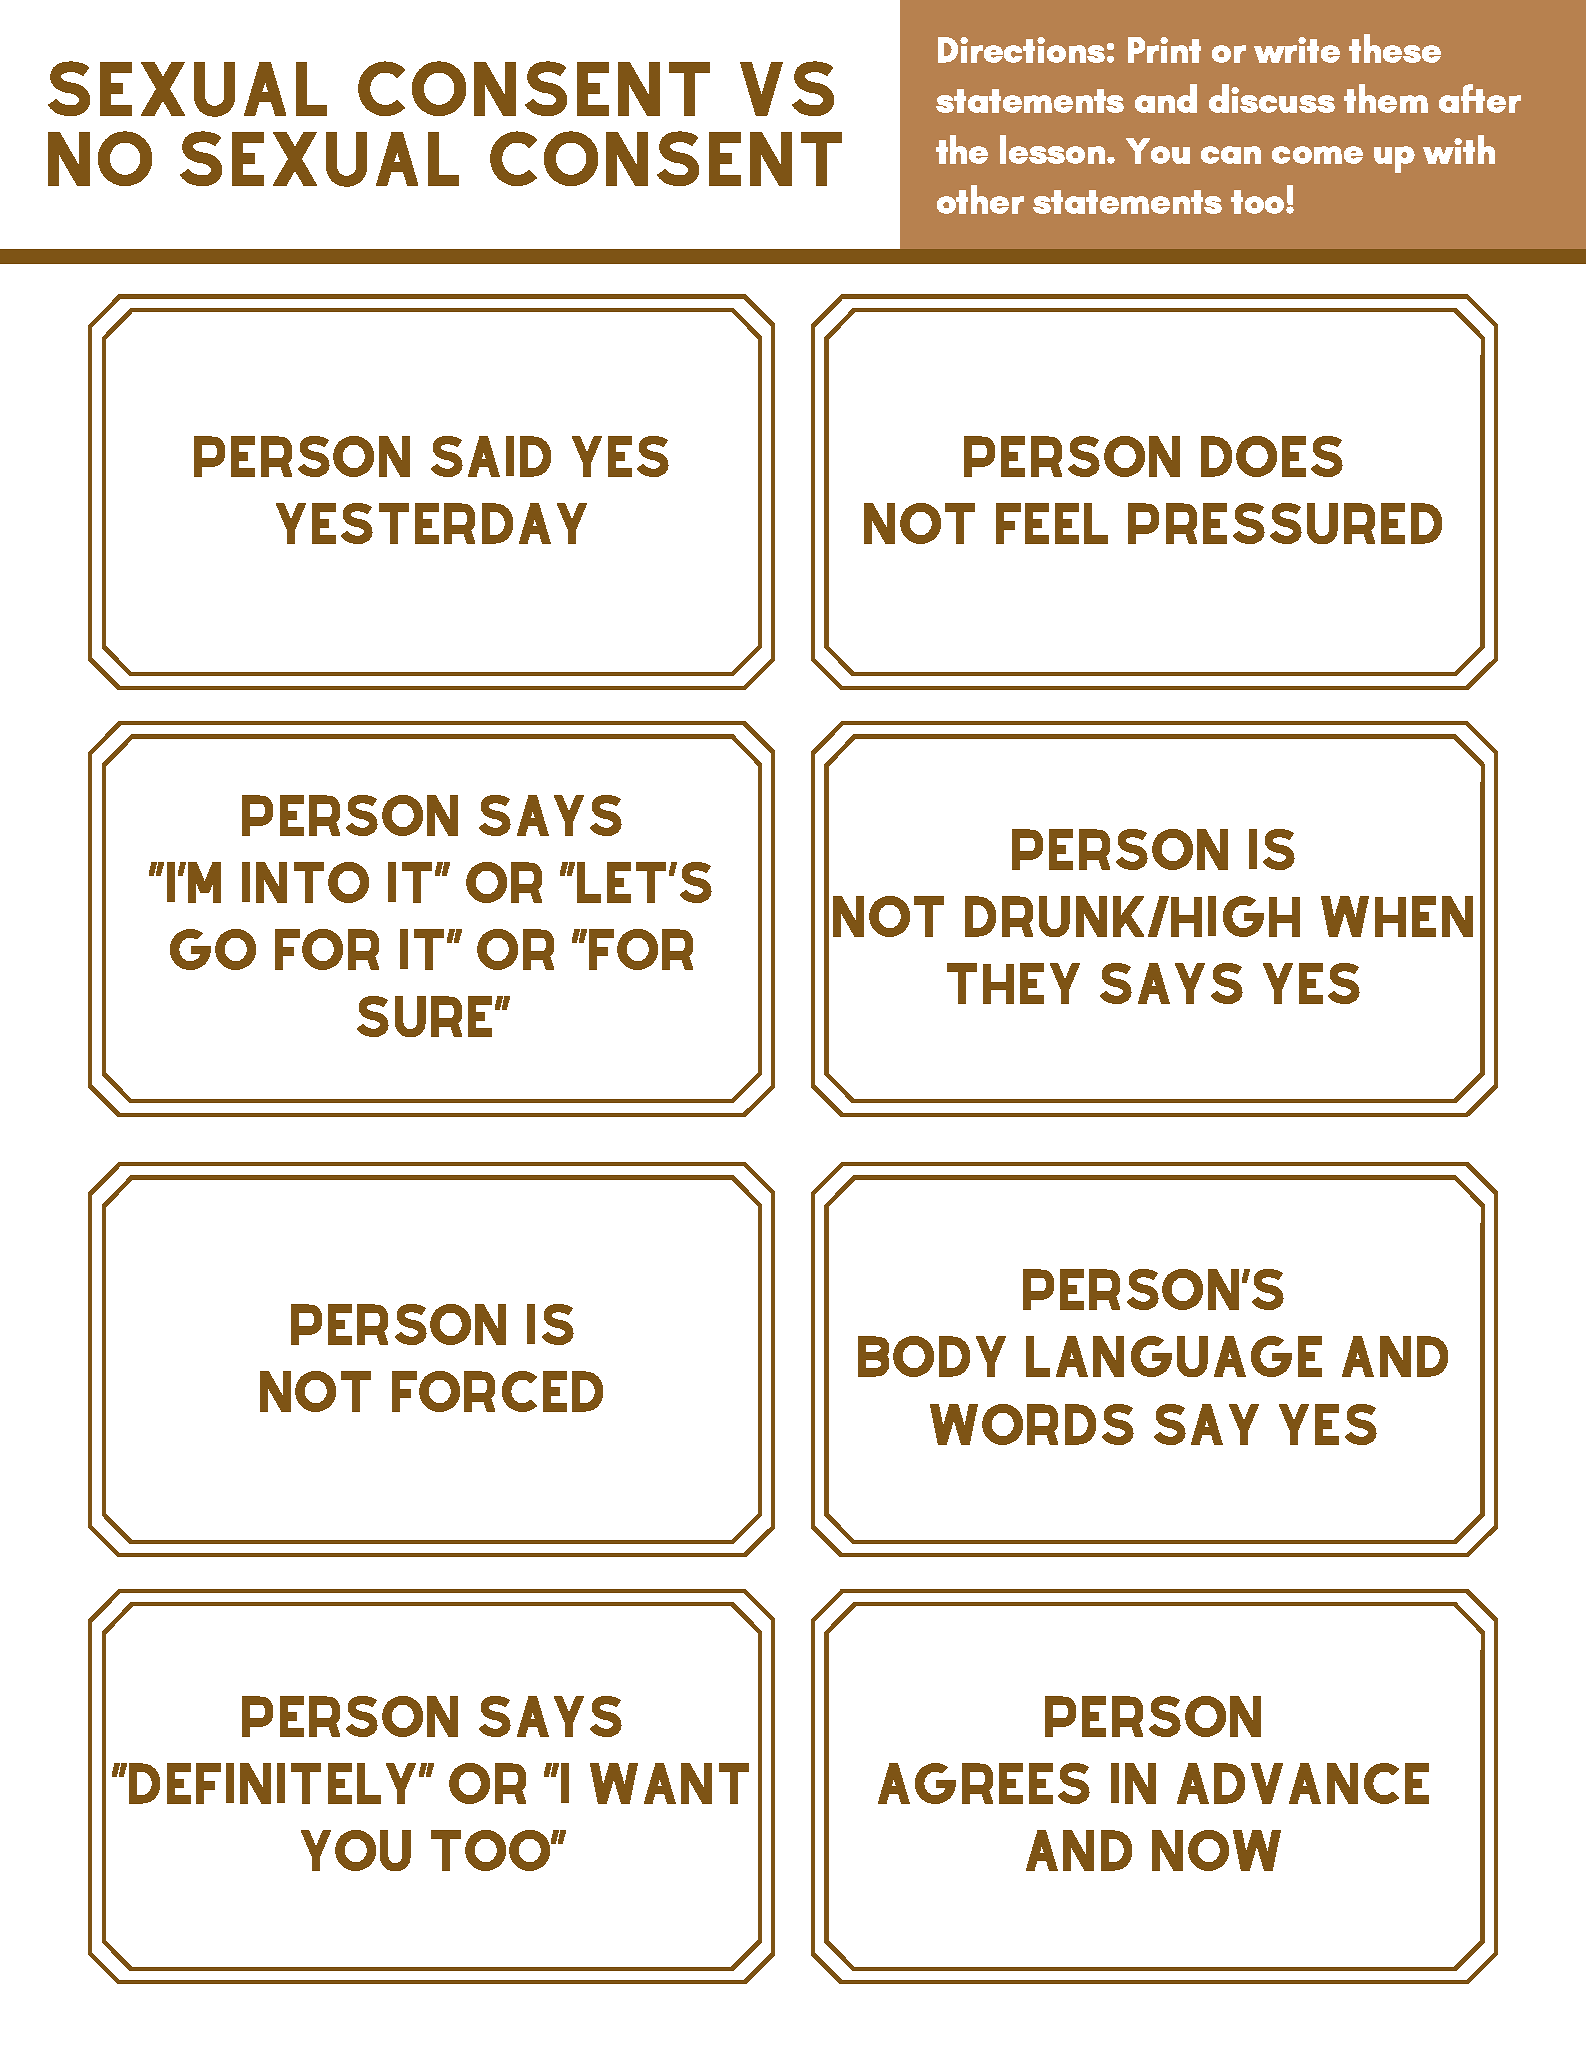 Image resolution: width=1586 pixels, height=2052 pixels. I want to click on yesterday, so click(431, 523).
